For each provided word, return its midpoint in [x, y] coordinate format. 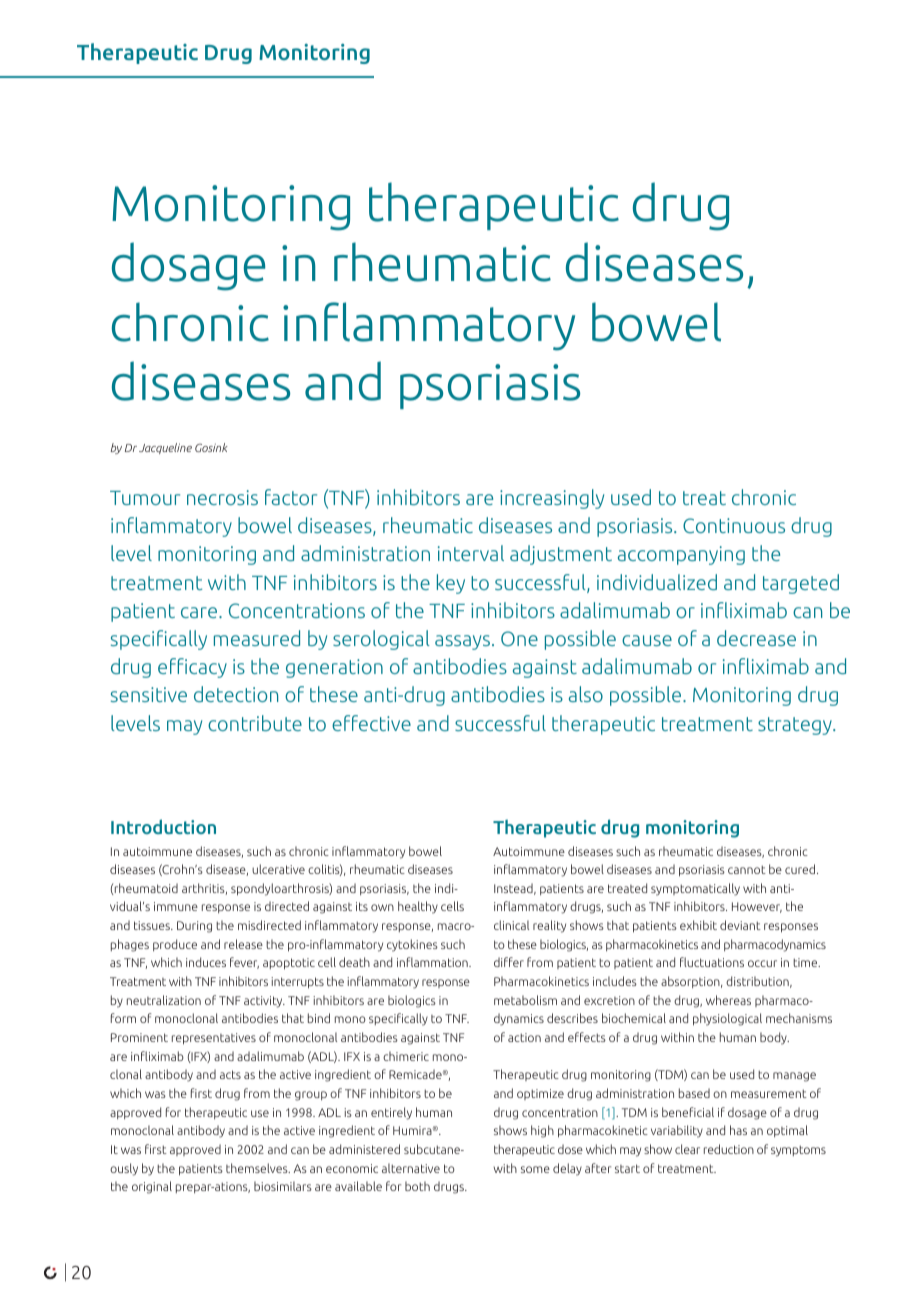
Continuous [734, 525]
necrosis [222, 497]
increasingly [552, 499]
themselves [258, 1168]
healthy [418, 907]
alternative [411, 1168]
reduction [729, 1149]
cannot [747, 869]
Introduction [163, 826]
